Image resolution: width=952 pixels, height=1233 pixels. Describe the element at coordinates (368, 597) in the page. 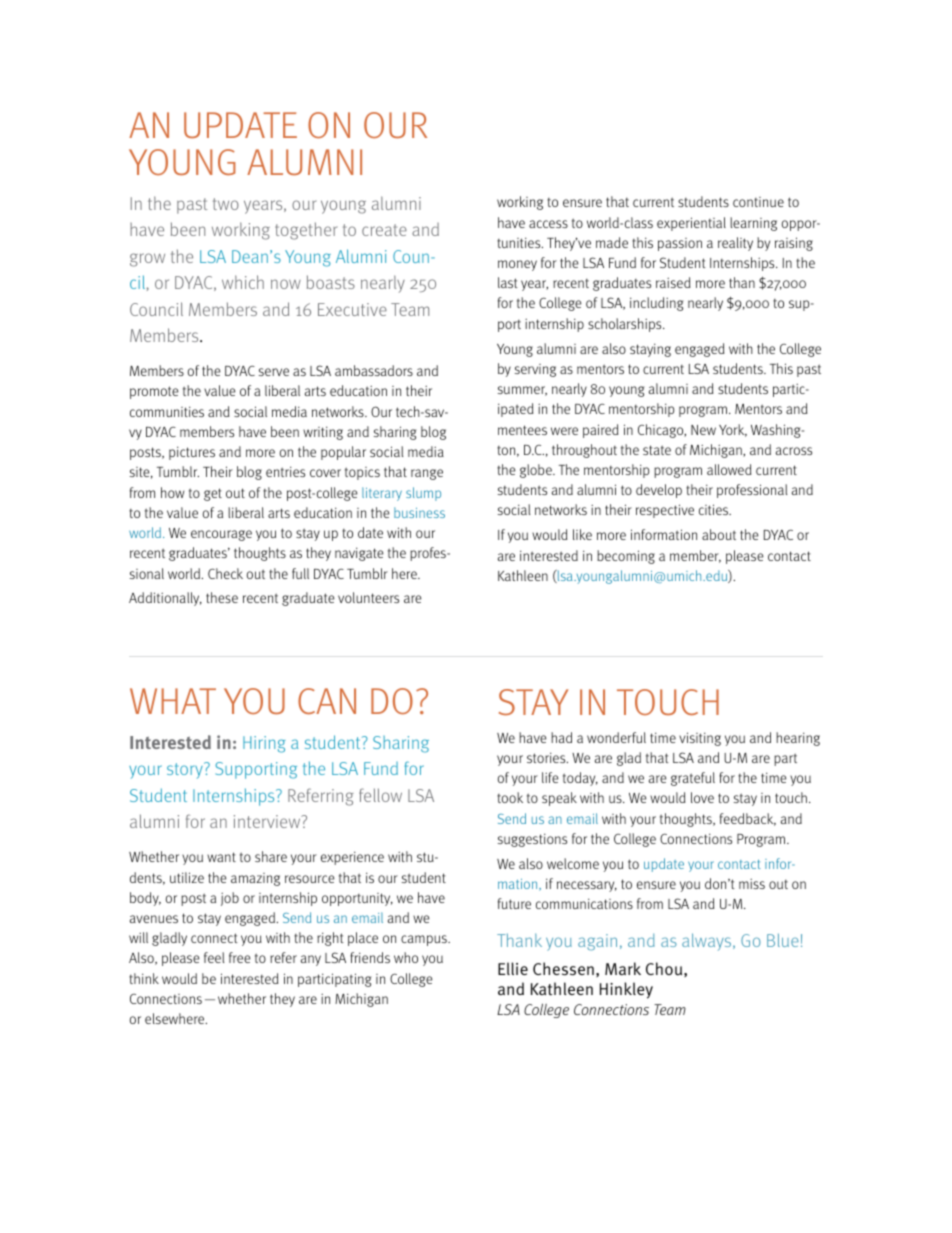

I see `volunteers` at that location.
